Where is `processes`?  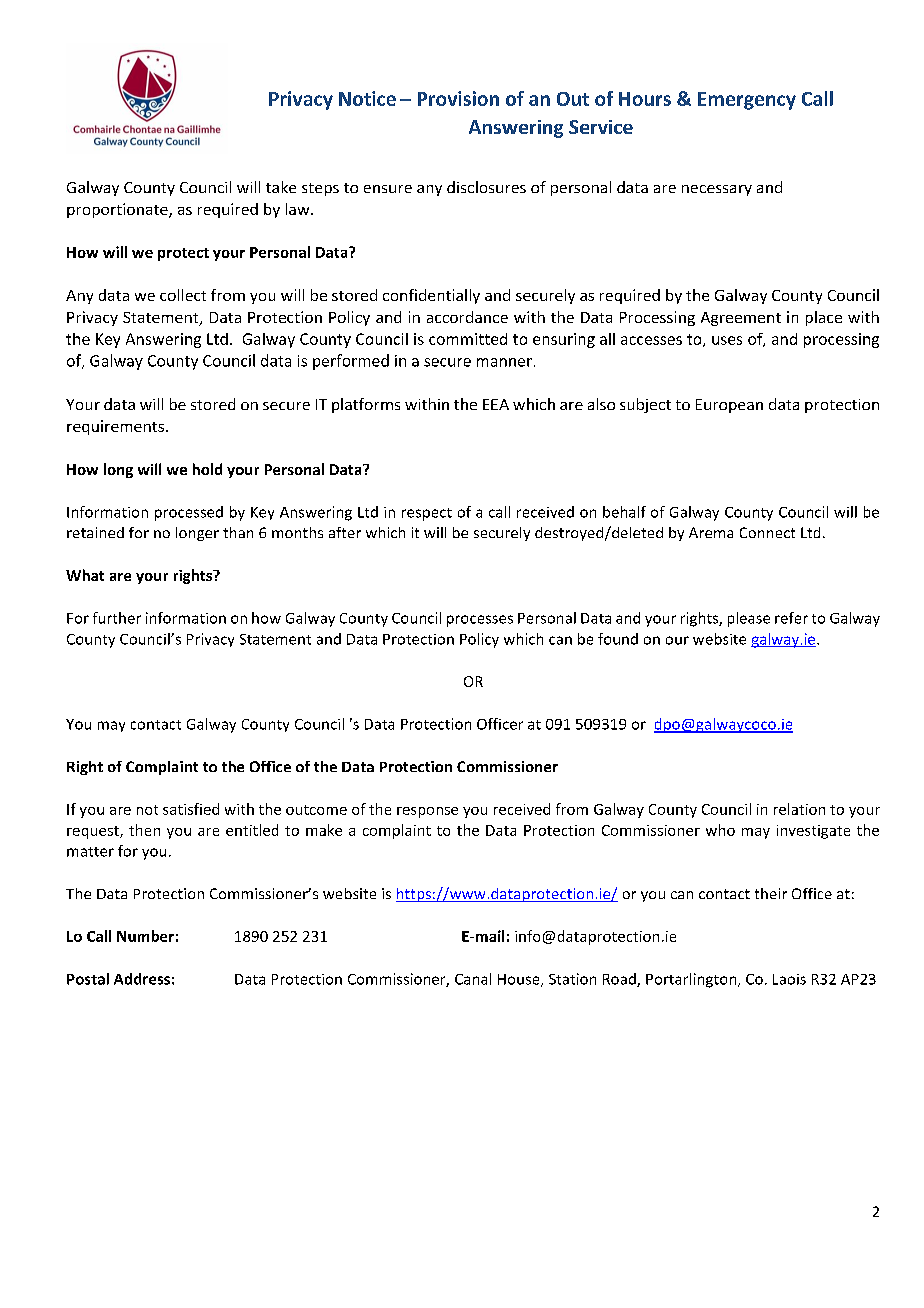
processes is located at coordinates (480, 621).
